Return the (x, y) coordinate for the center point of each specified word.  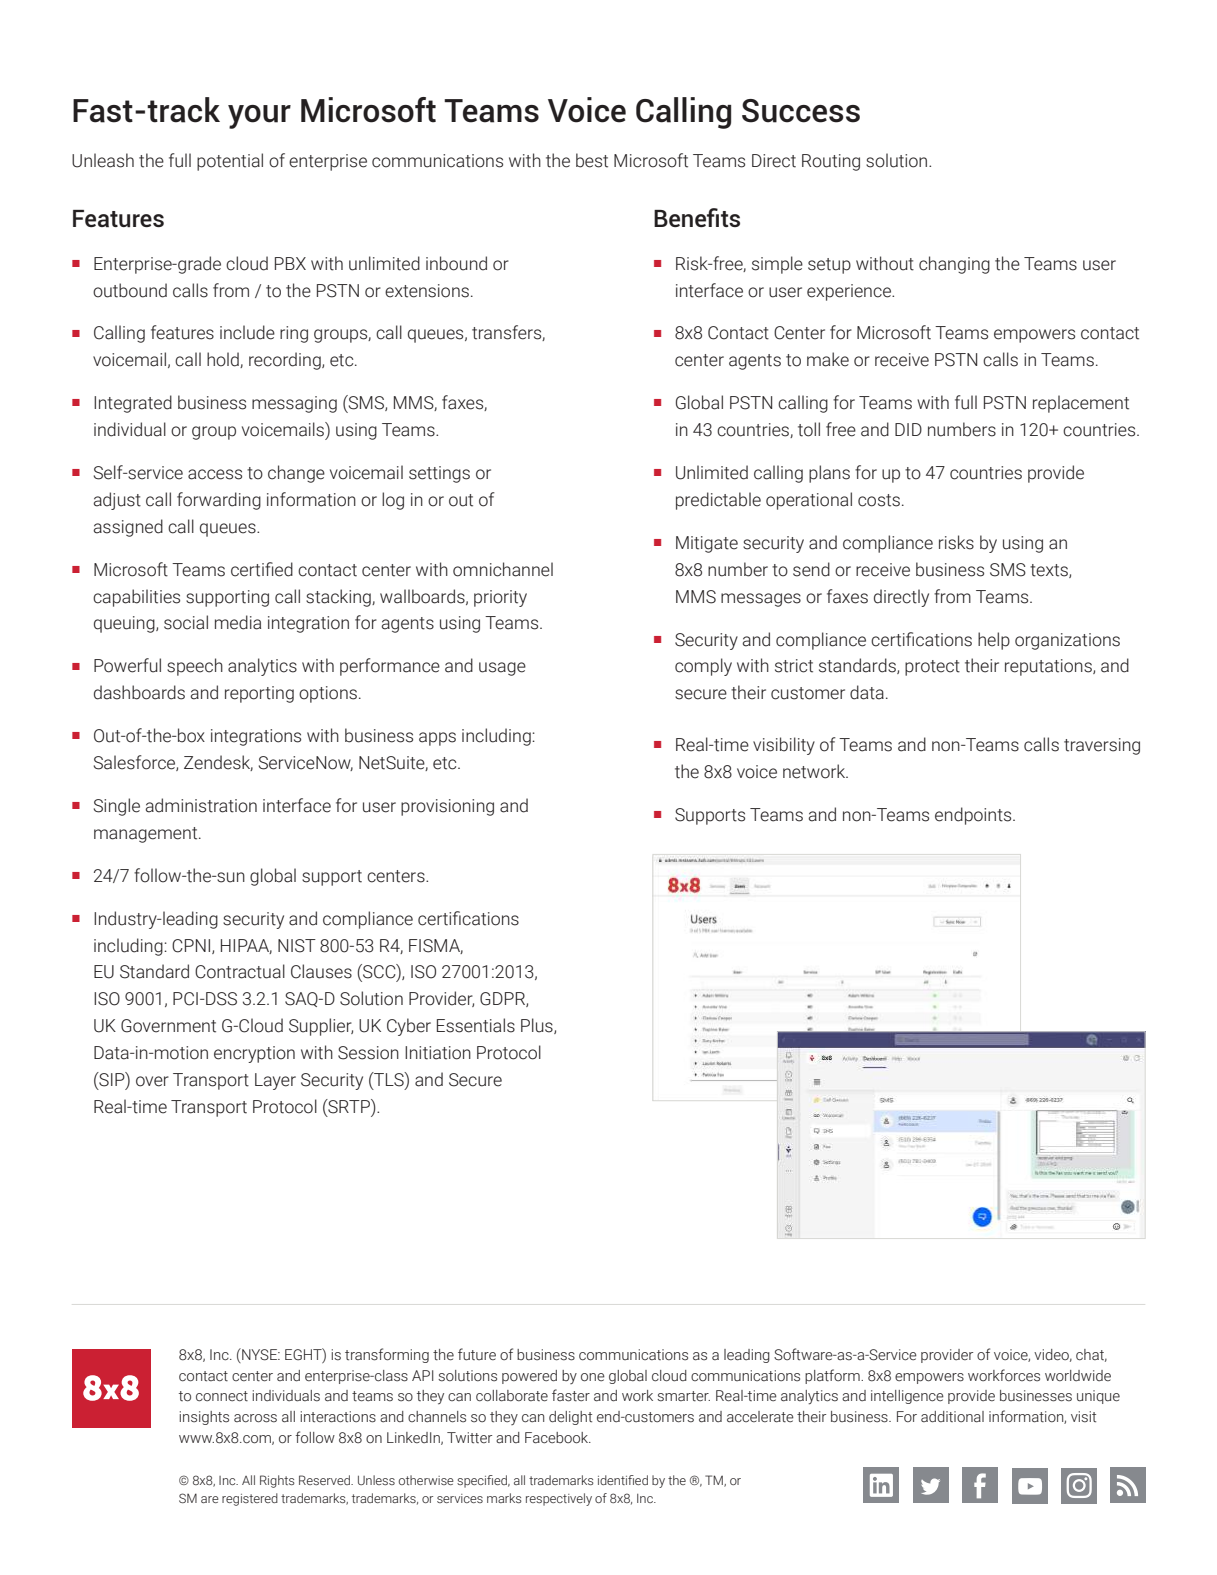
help (994, 641)
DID (908, 429)
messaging (294, 404)
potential (230, 162)
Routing (831, 162)
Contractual (240, 971)
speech (195, 667)
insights (204, 1418)
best (592, 160)
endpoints (974, 816)
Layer (275, 1081)
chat (1091, 1355)
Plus (538, 1026)
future (477, 1354)
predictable (718, 501)
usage (502, 669)
